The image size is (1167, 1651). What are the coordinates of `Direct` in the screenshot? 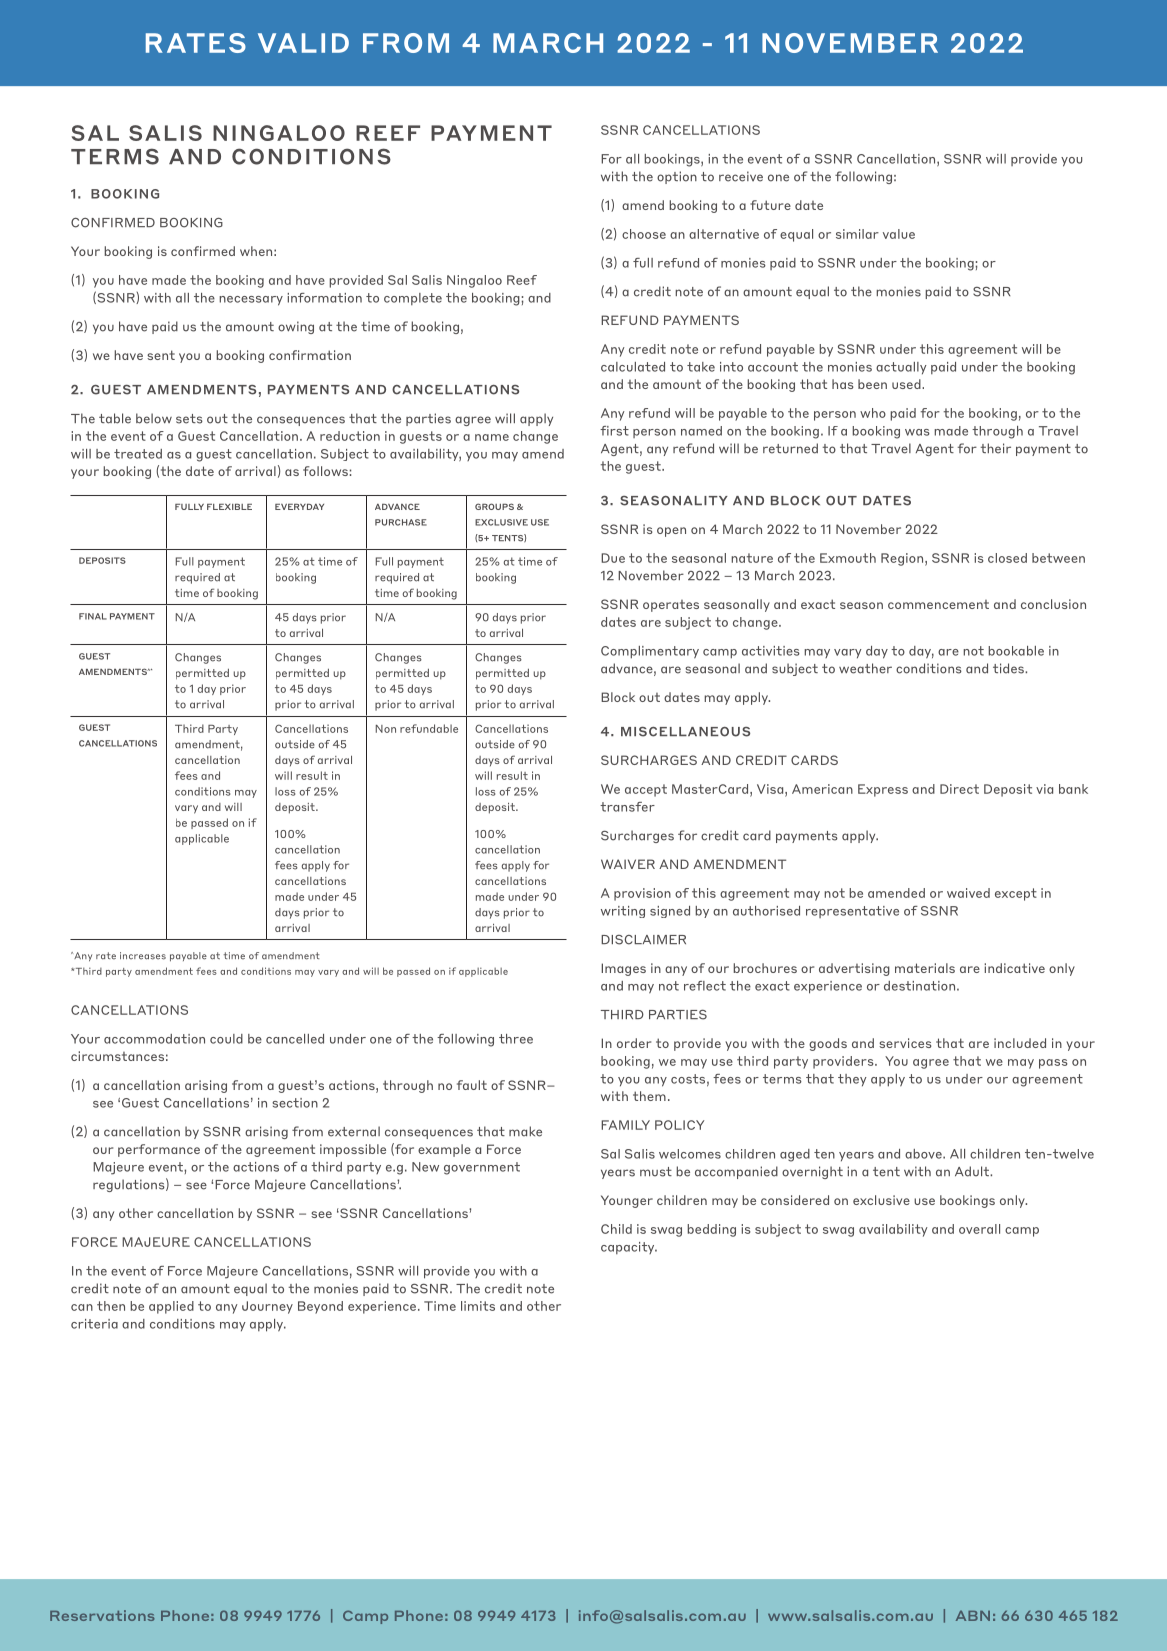 It's located at (959, 789).
